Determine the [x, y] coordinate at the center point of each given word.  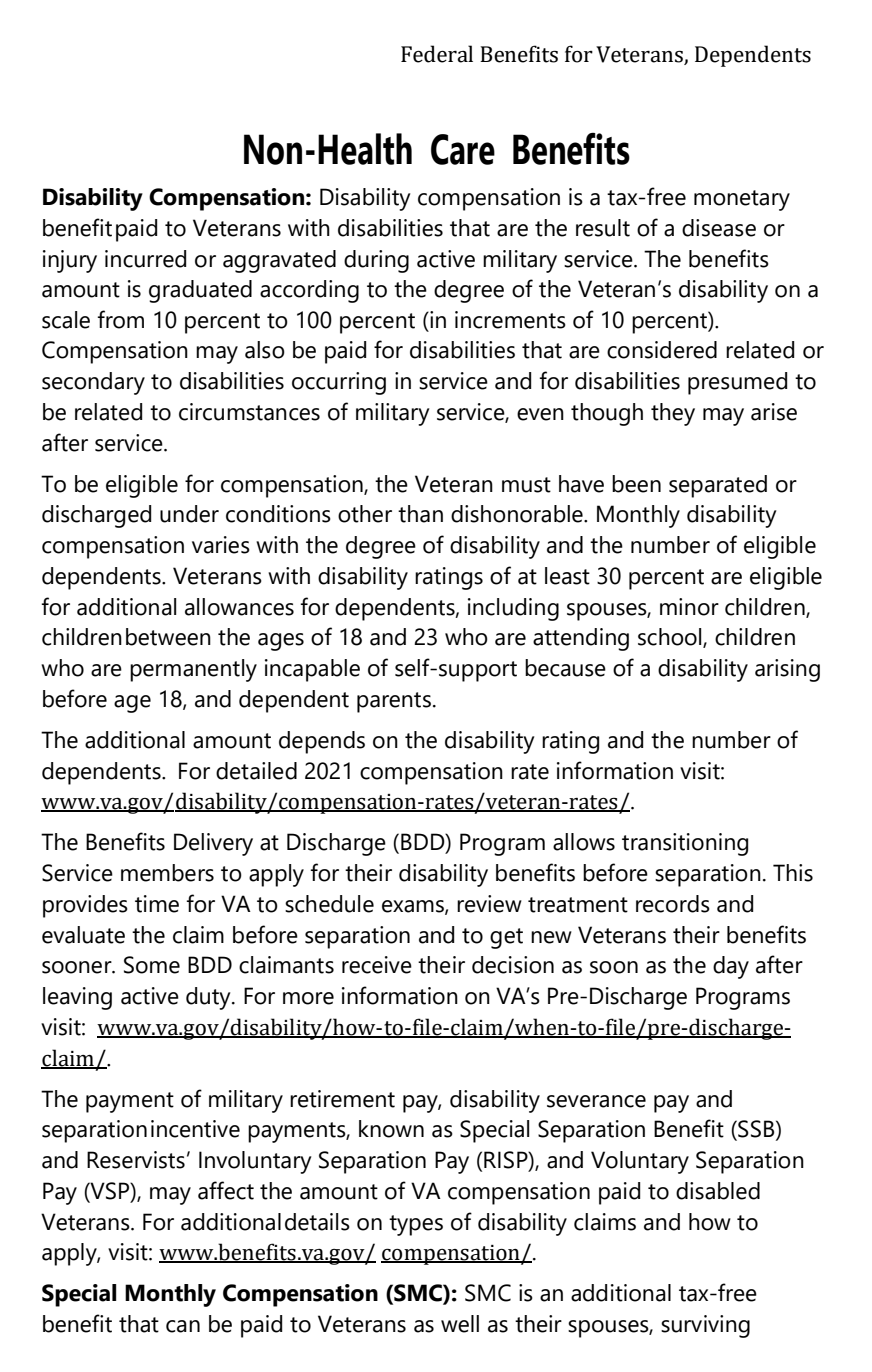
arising [787, 670]
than [420, 514]
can [183, 1326]
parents [394, 702]
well [460, 1324]
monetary [742, 200]
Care [463, 149]
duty [209, 998]
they [673, 414]
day [731, 967]
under [189, 514]
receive [377, 965]
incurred [145, 259]
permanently [193, 670]
